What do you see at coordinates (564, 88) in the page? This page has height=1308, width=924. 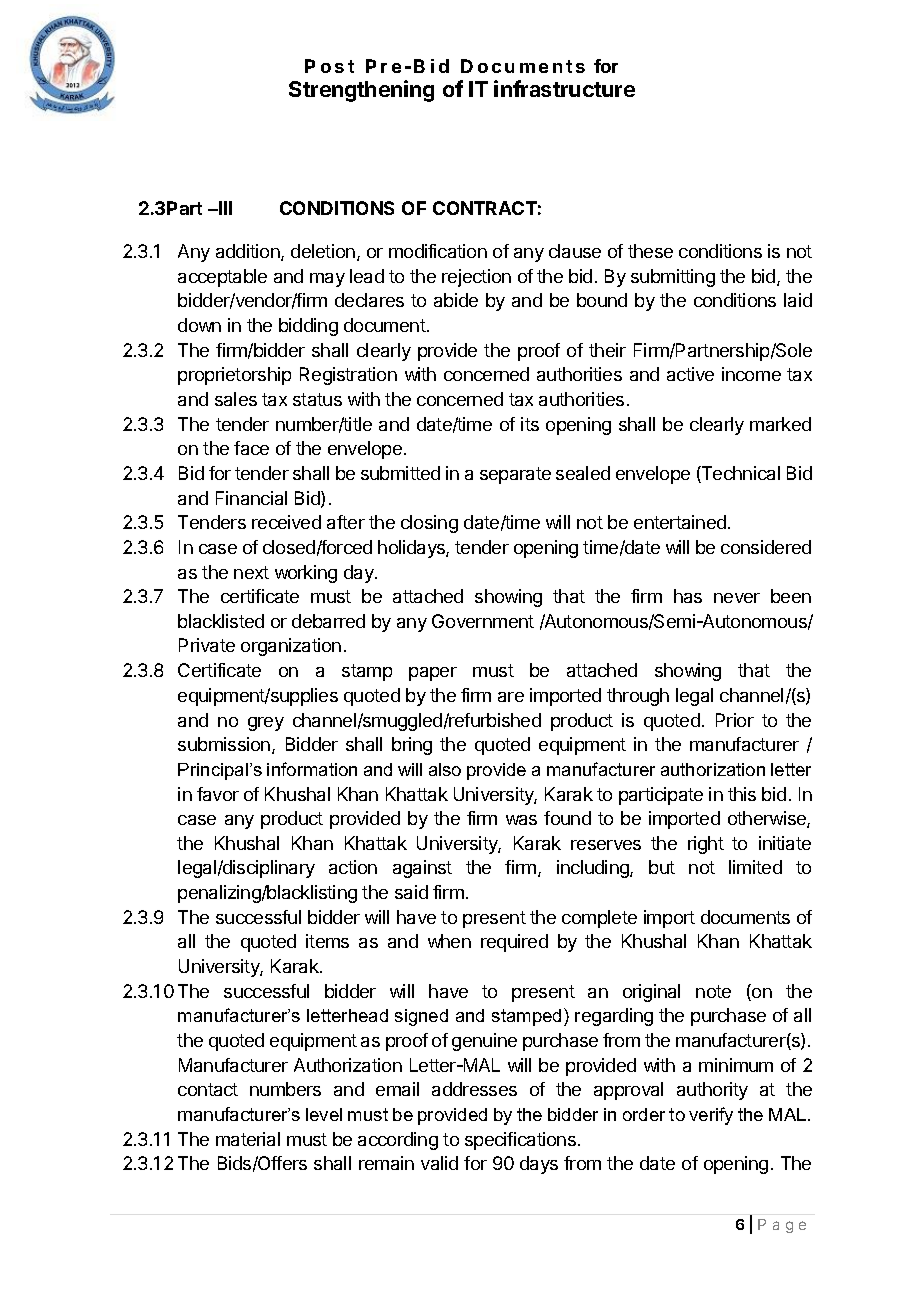 I see `infrastructure` at bounding box center [564, 88].
